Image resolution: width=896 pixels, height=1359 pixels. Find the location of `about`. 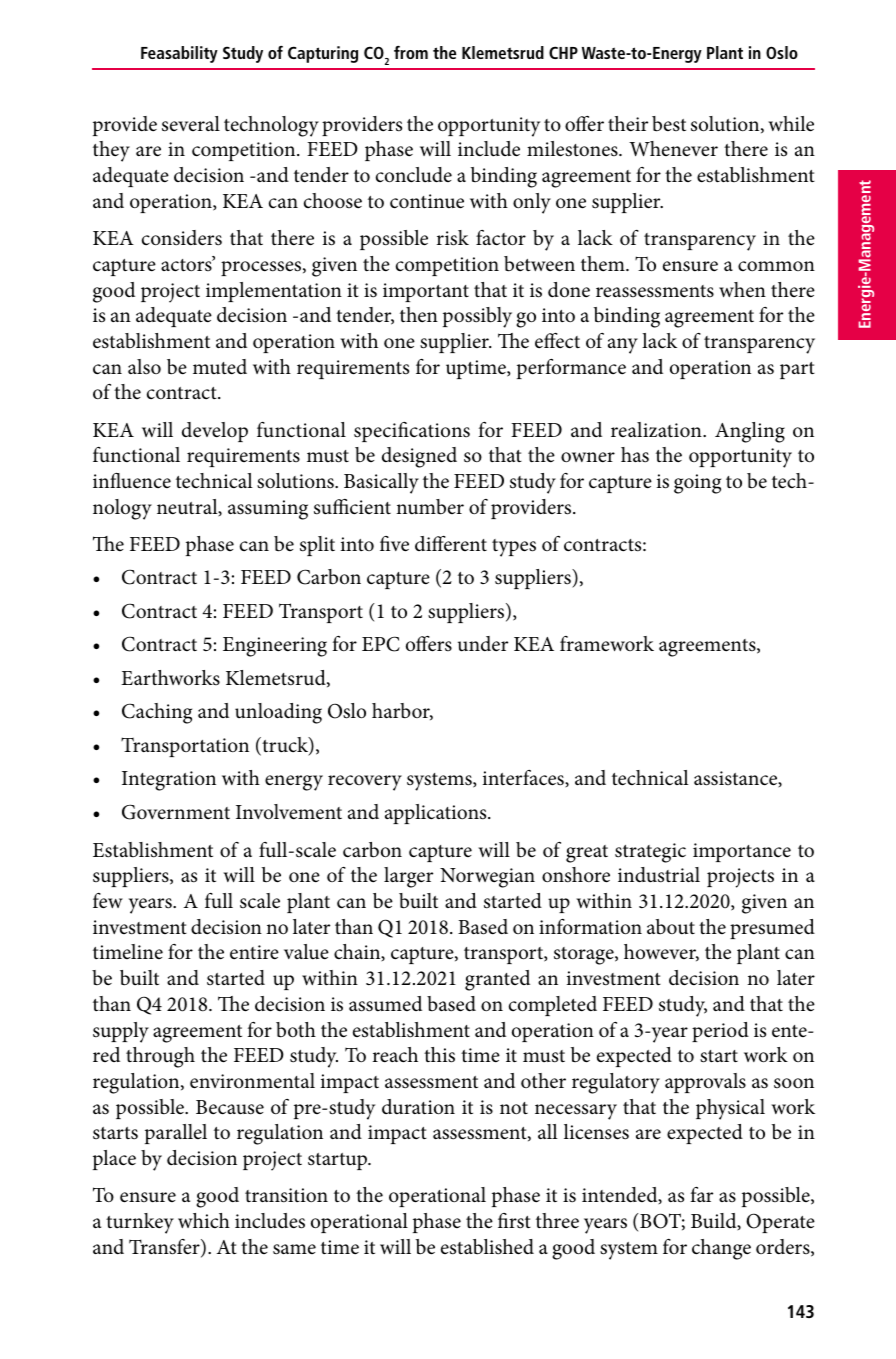

about is located at coordinates (671, 927).
